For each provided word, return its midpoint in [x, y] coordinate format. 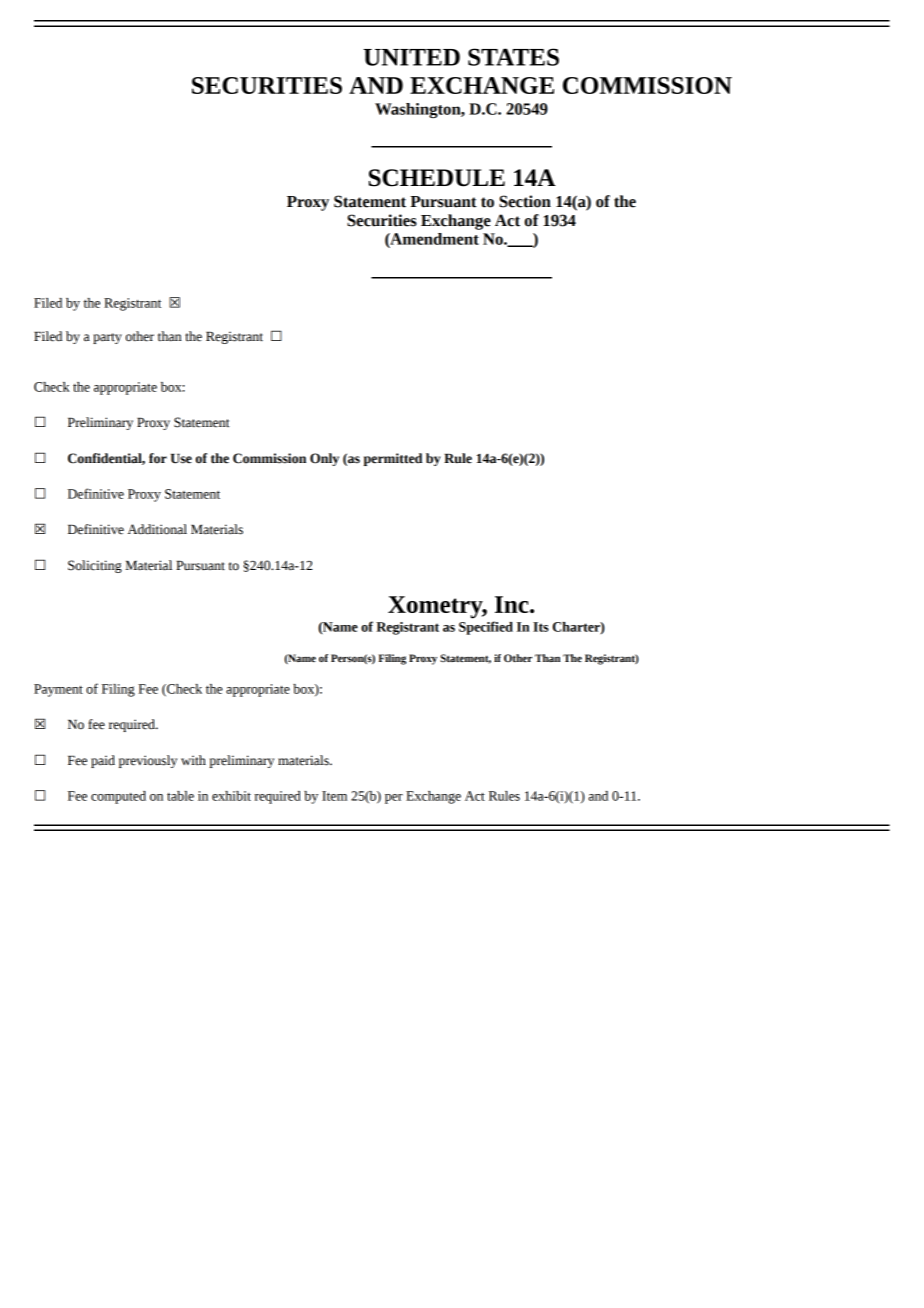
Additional [157, 529]
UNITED [411, 57]
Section [525, 201]
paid [103, 761]
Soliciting [95, 566]
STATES [513, 57]
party [107, 338]
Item [334, 796]
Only [324, 459]
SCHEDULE [437, 178]
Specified [486, 628]
